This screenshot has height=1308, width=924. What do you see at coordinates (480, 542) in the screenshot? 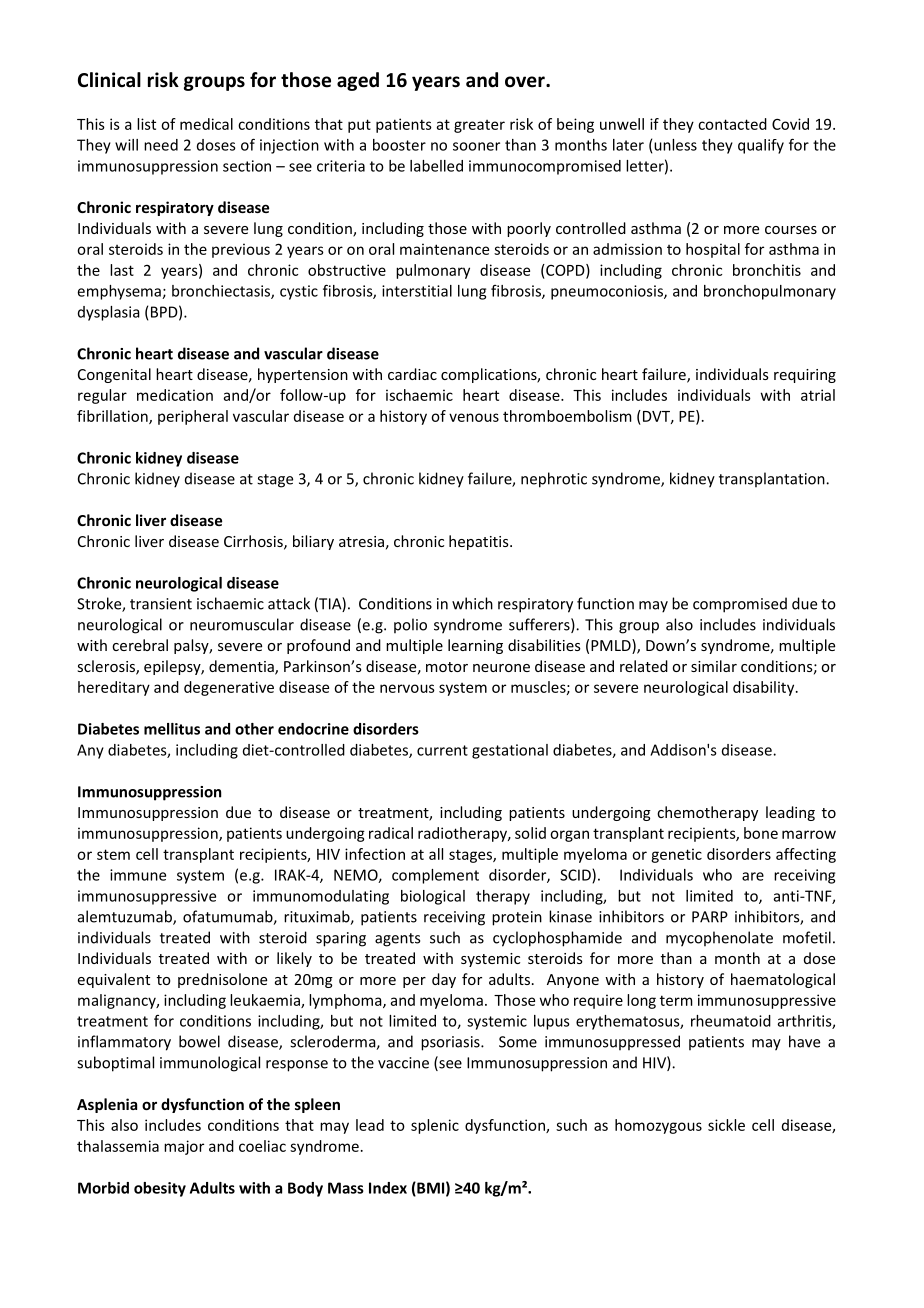
I see `hepatitis` at bounding box center [480, 542].
